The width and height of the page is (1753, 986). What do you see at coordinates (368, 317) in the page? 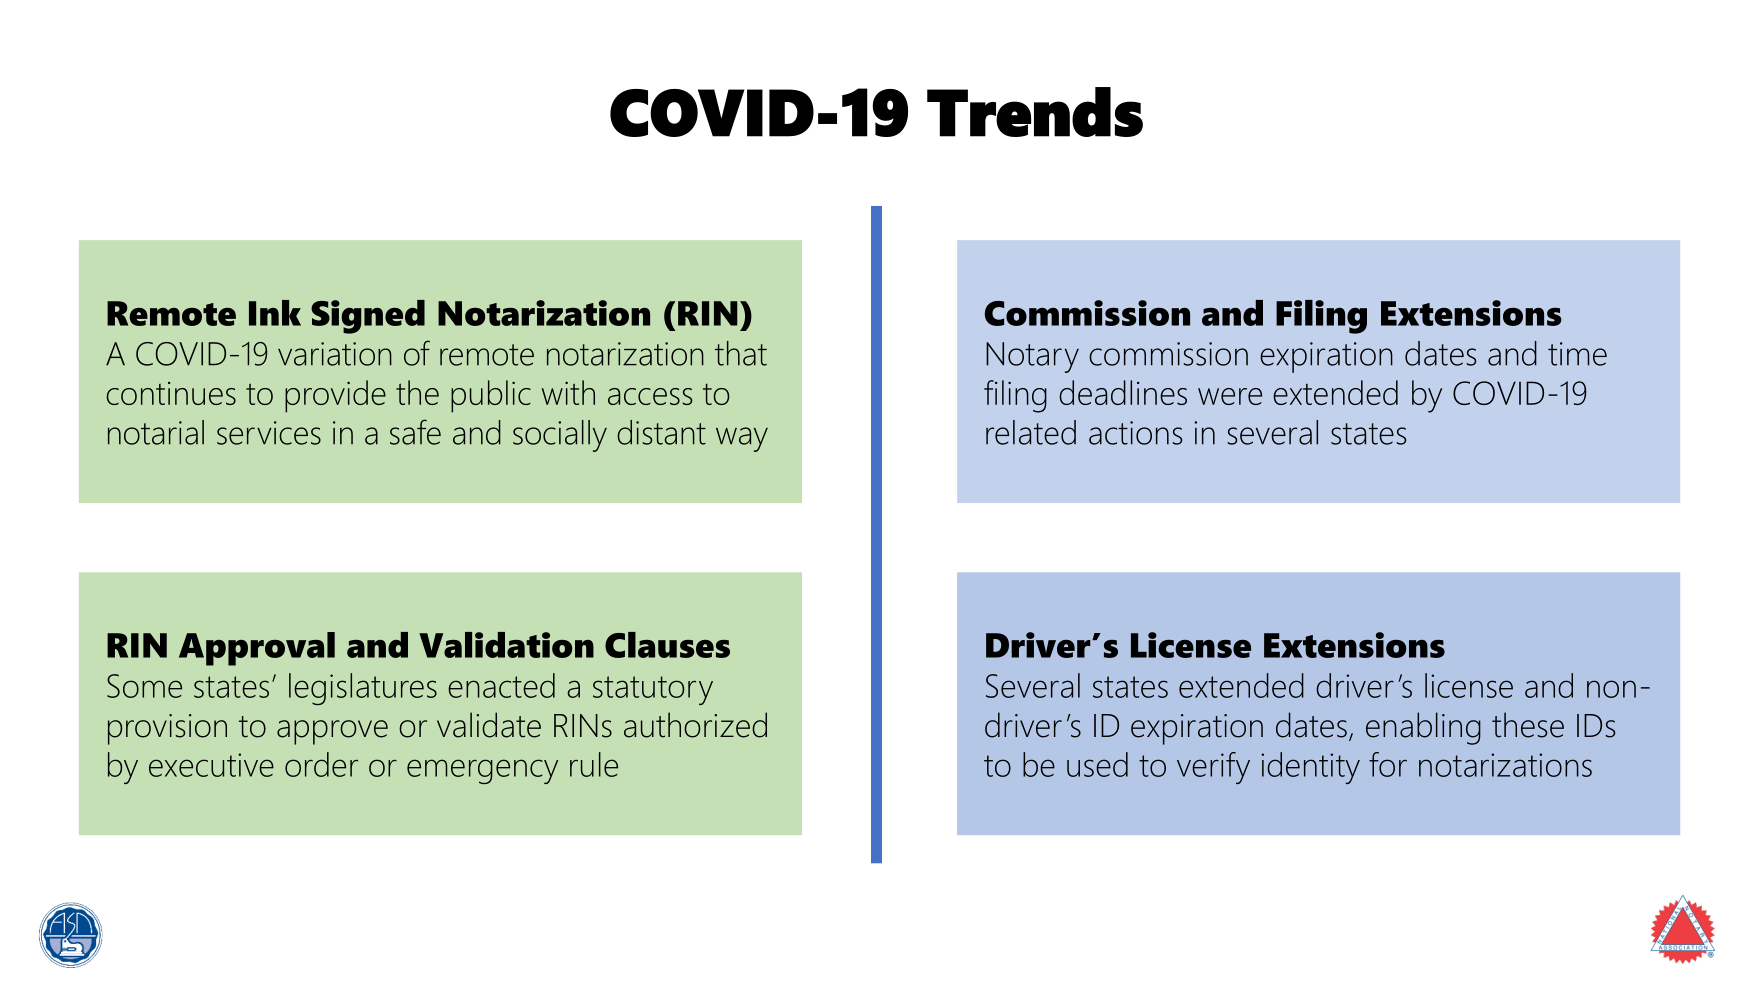
I see `Signed` at bounding box center [368, 317].
